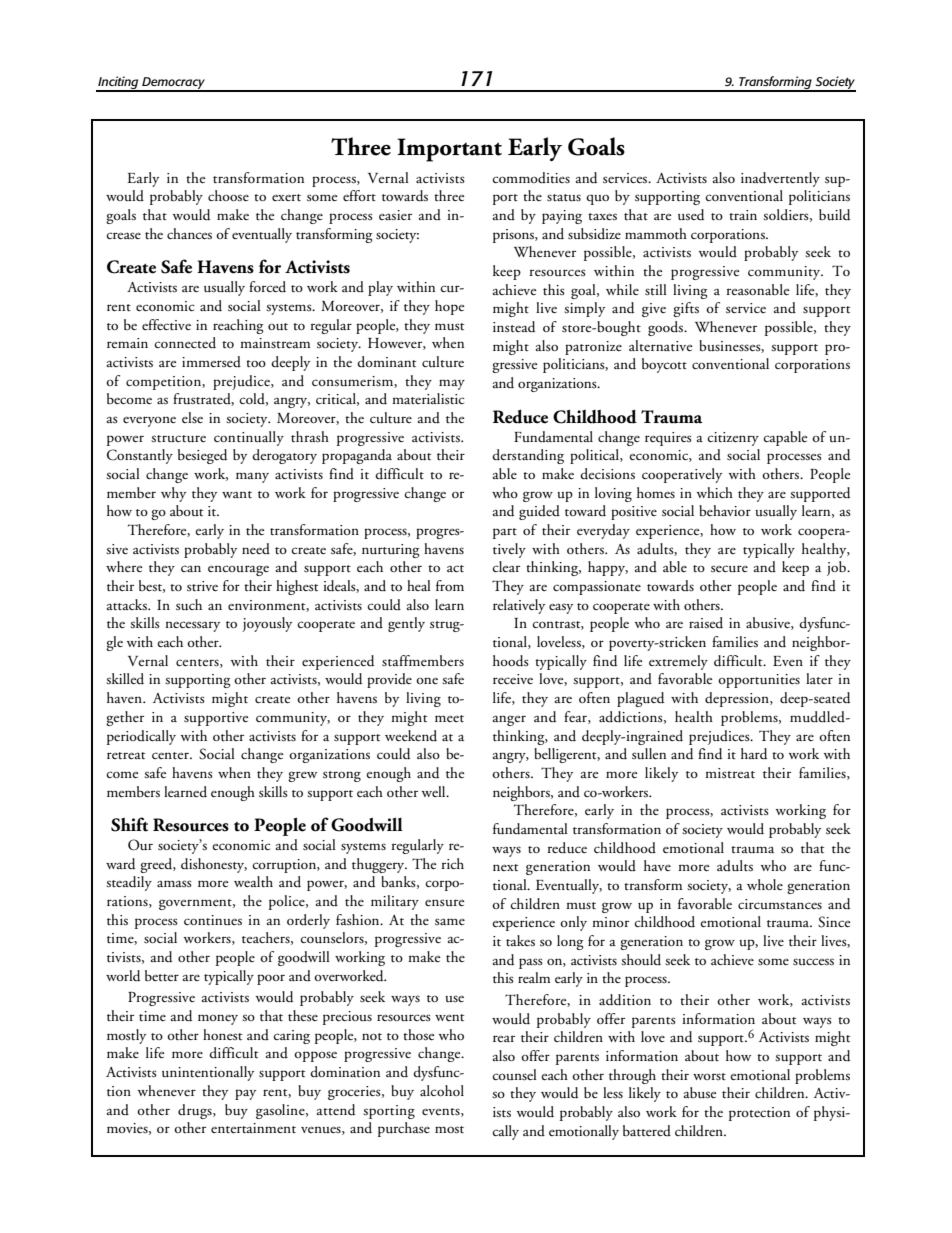 This image has height=1233, width=952. What do you see at coordinates (780, 179) in the image?
I see `inadvertently` at bounding box center [780, 179].
